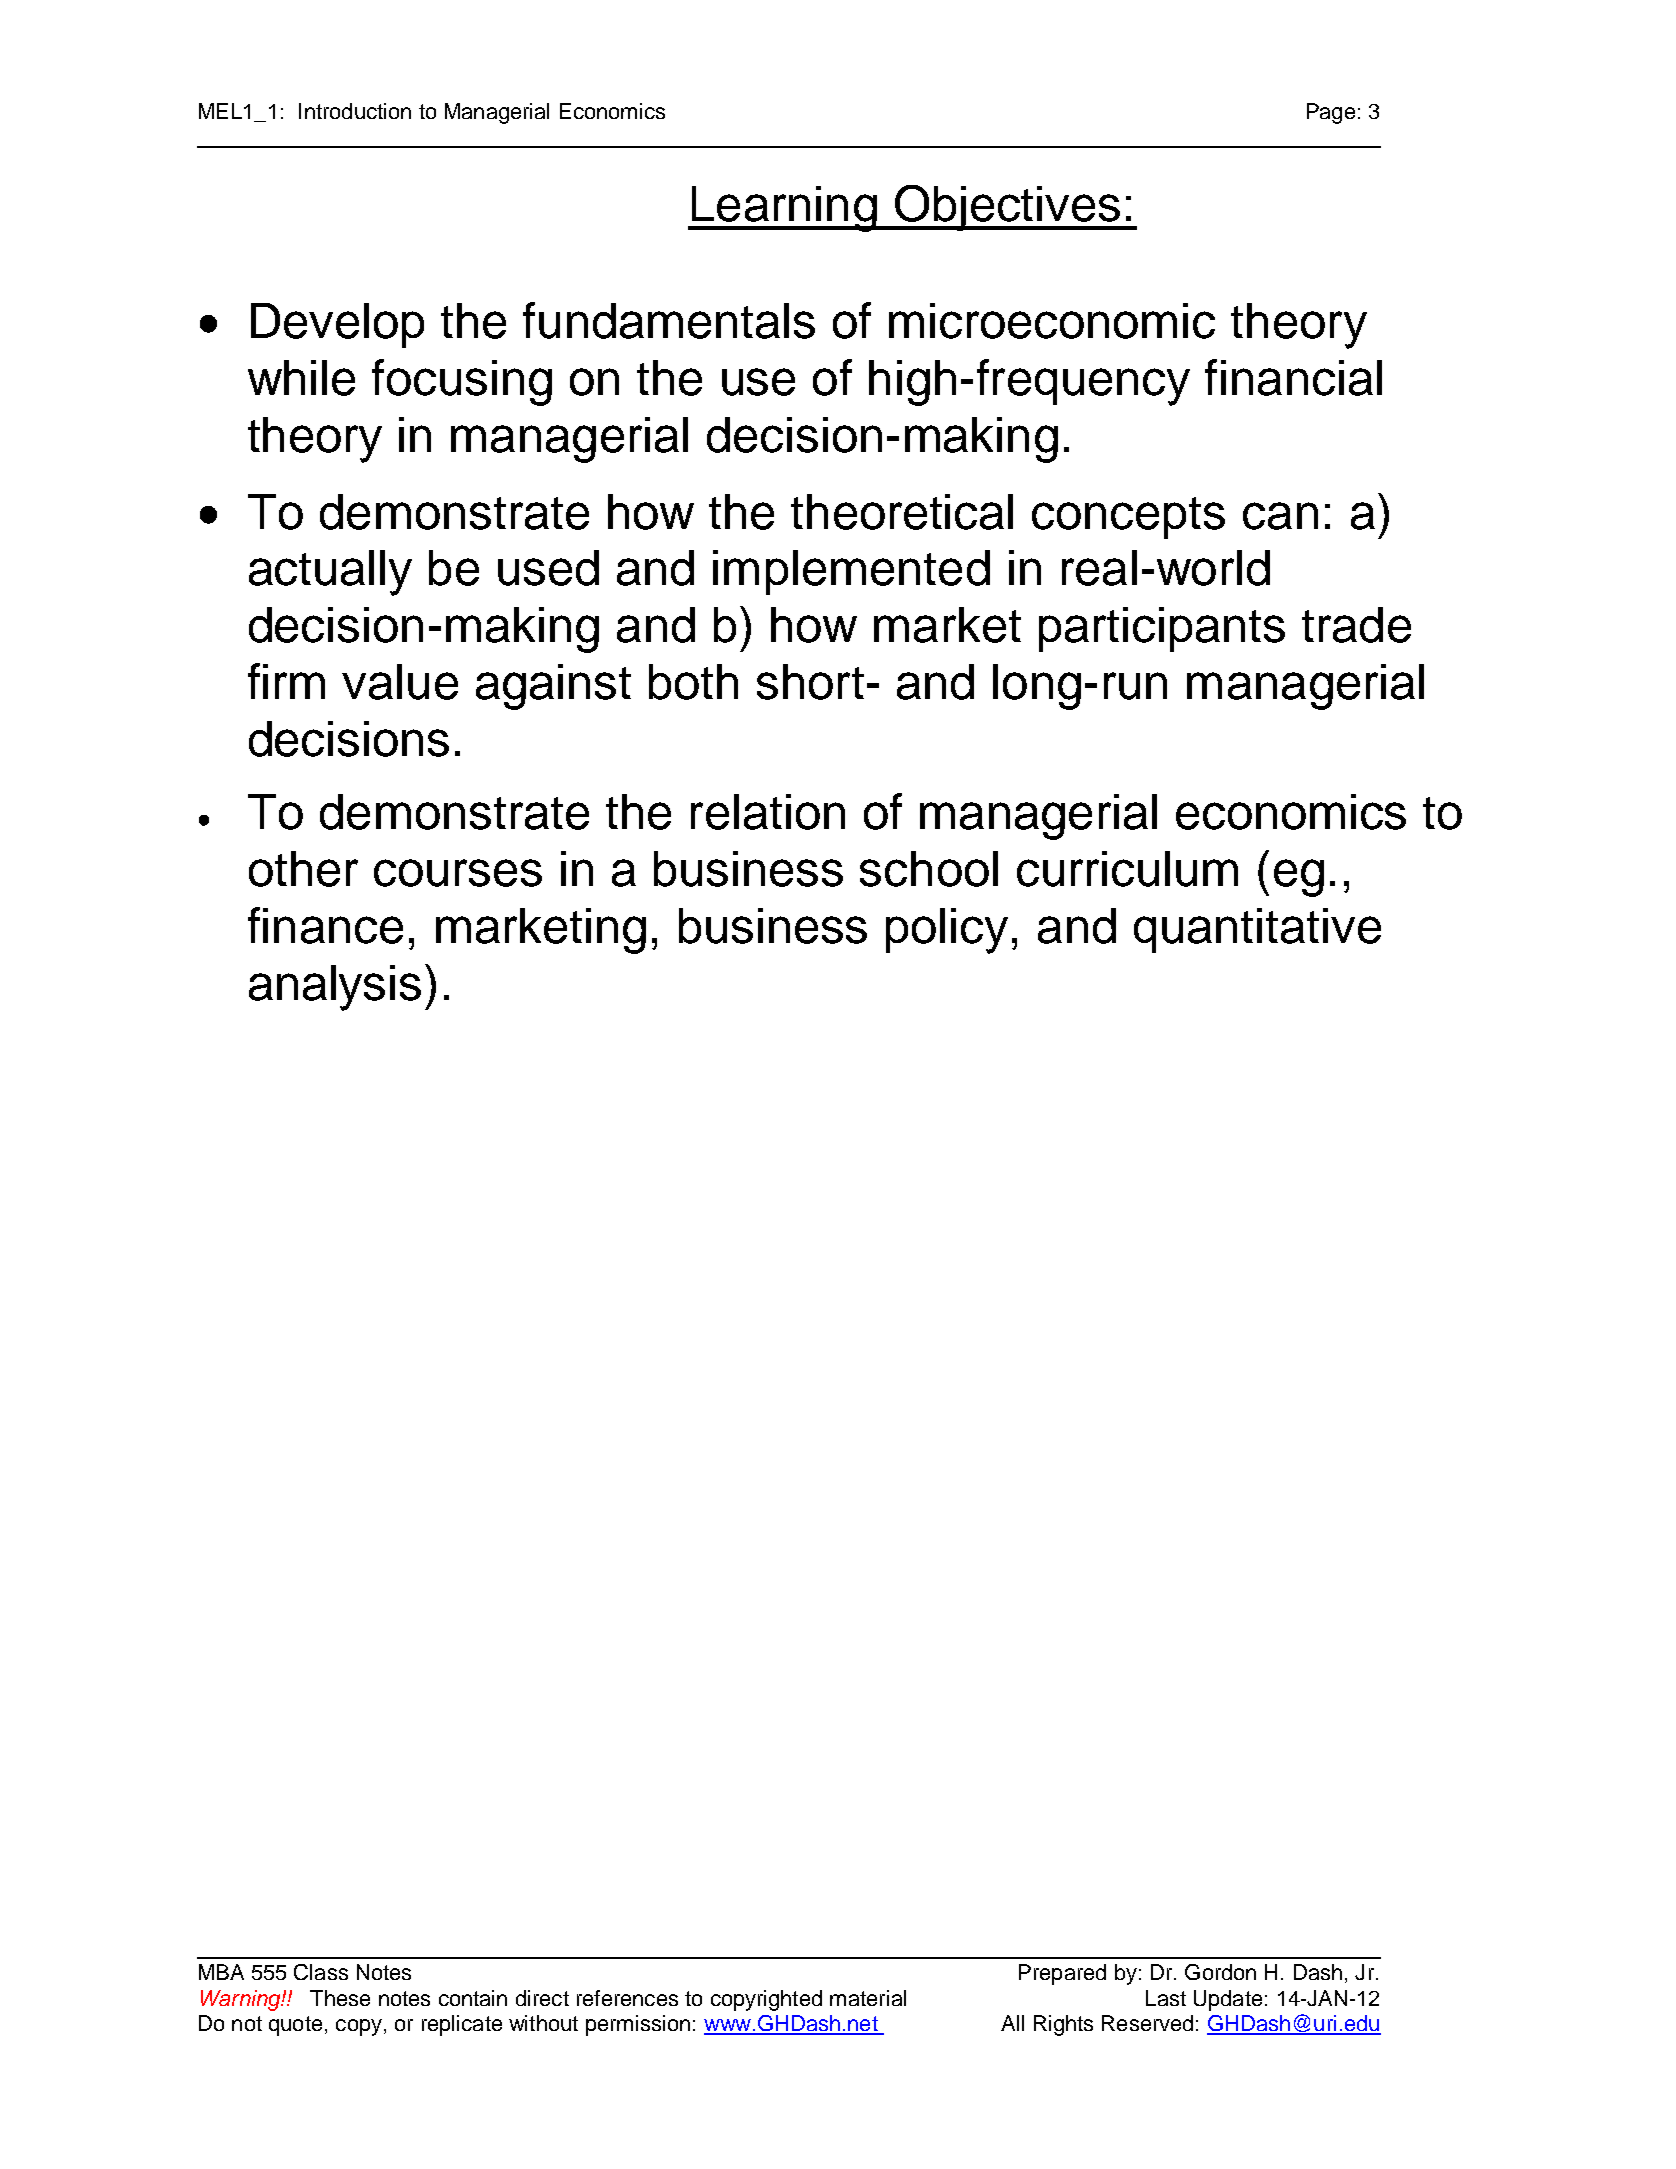 The width and height of the screenshot is (1676, 2169). I want to click on value, so click(400, 682).
